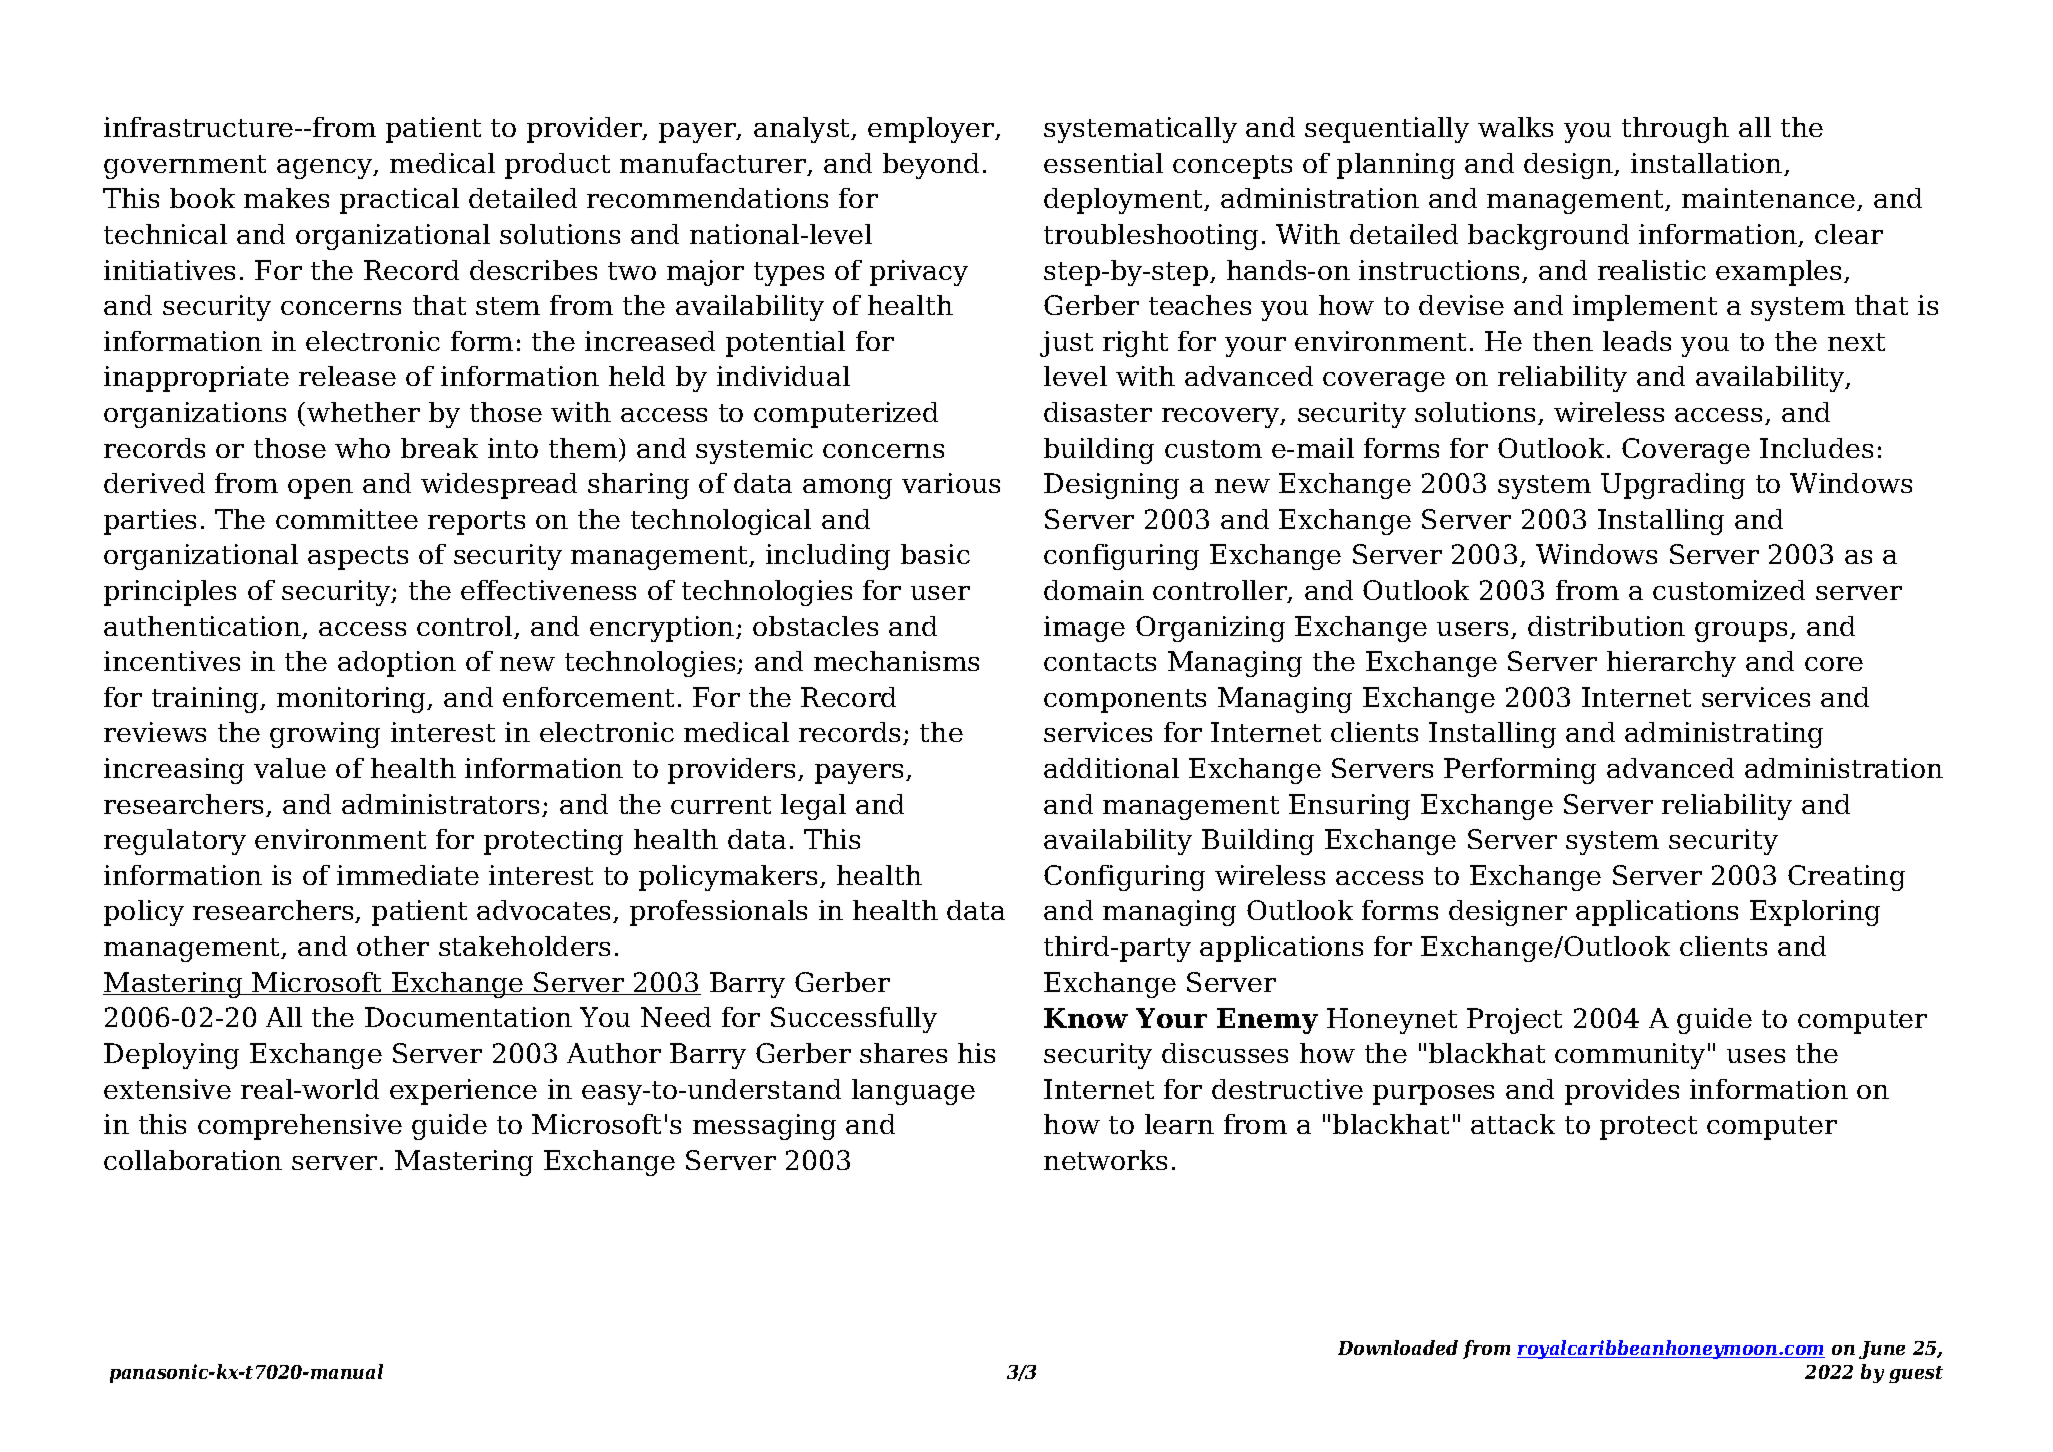 The width and height of the screenshot is (2053, 1452). Describe the element at coordinates (935, 554) in the screenshot. I see `basic` at that location.
